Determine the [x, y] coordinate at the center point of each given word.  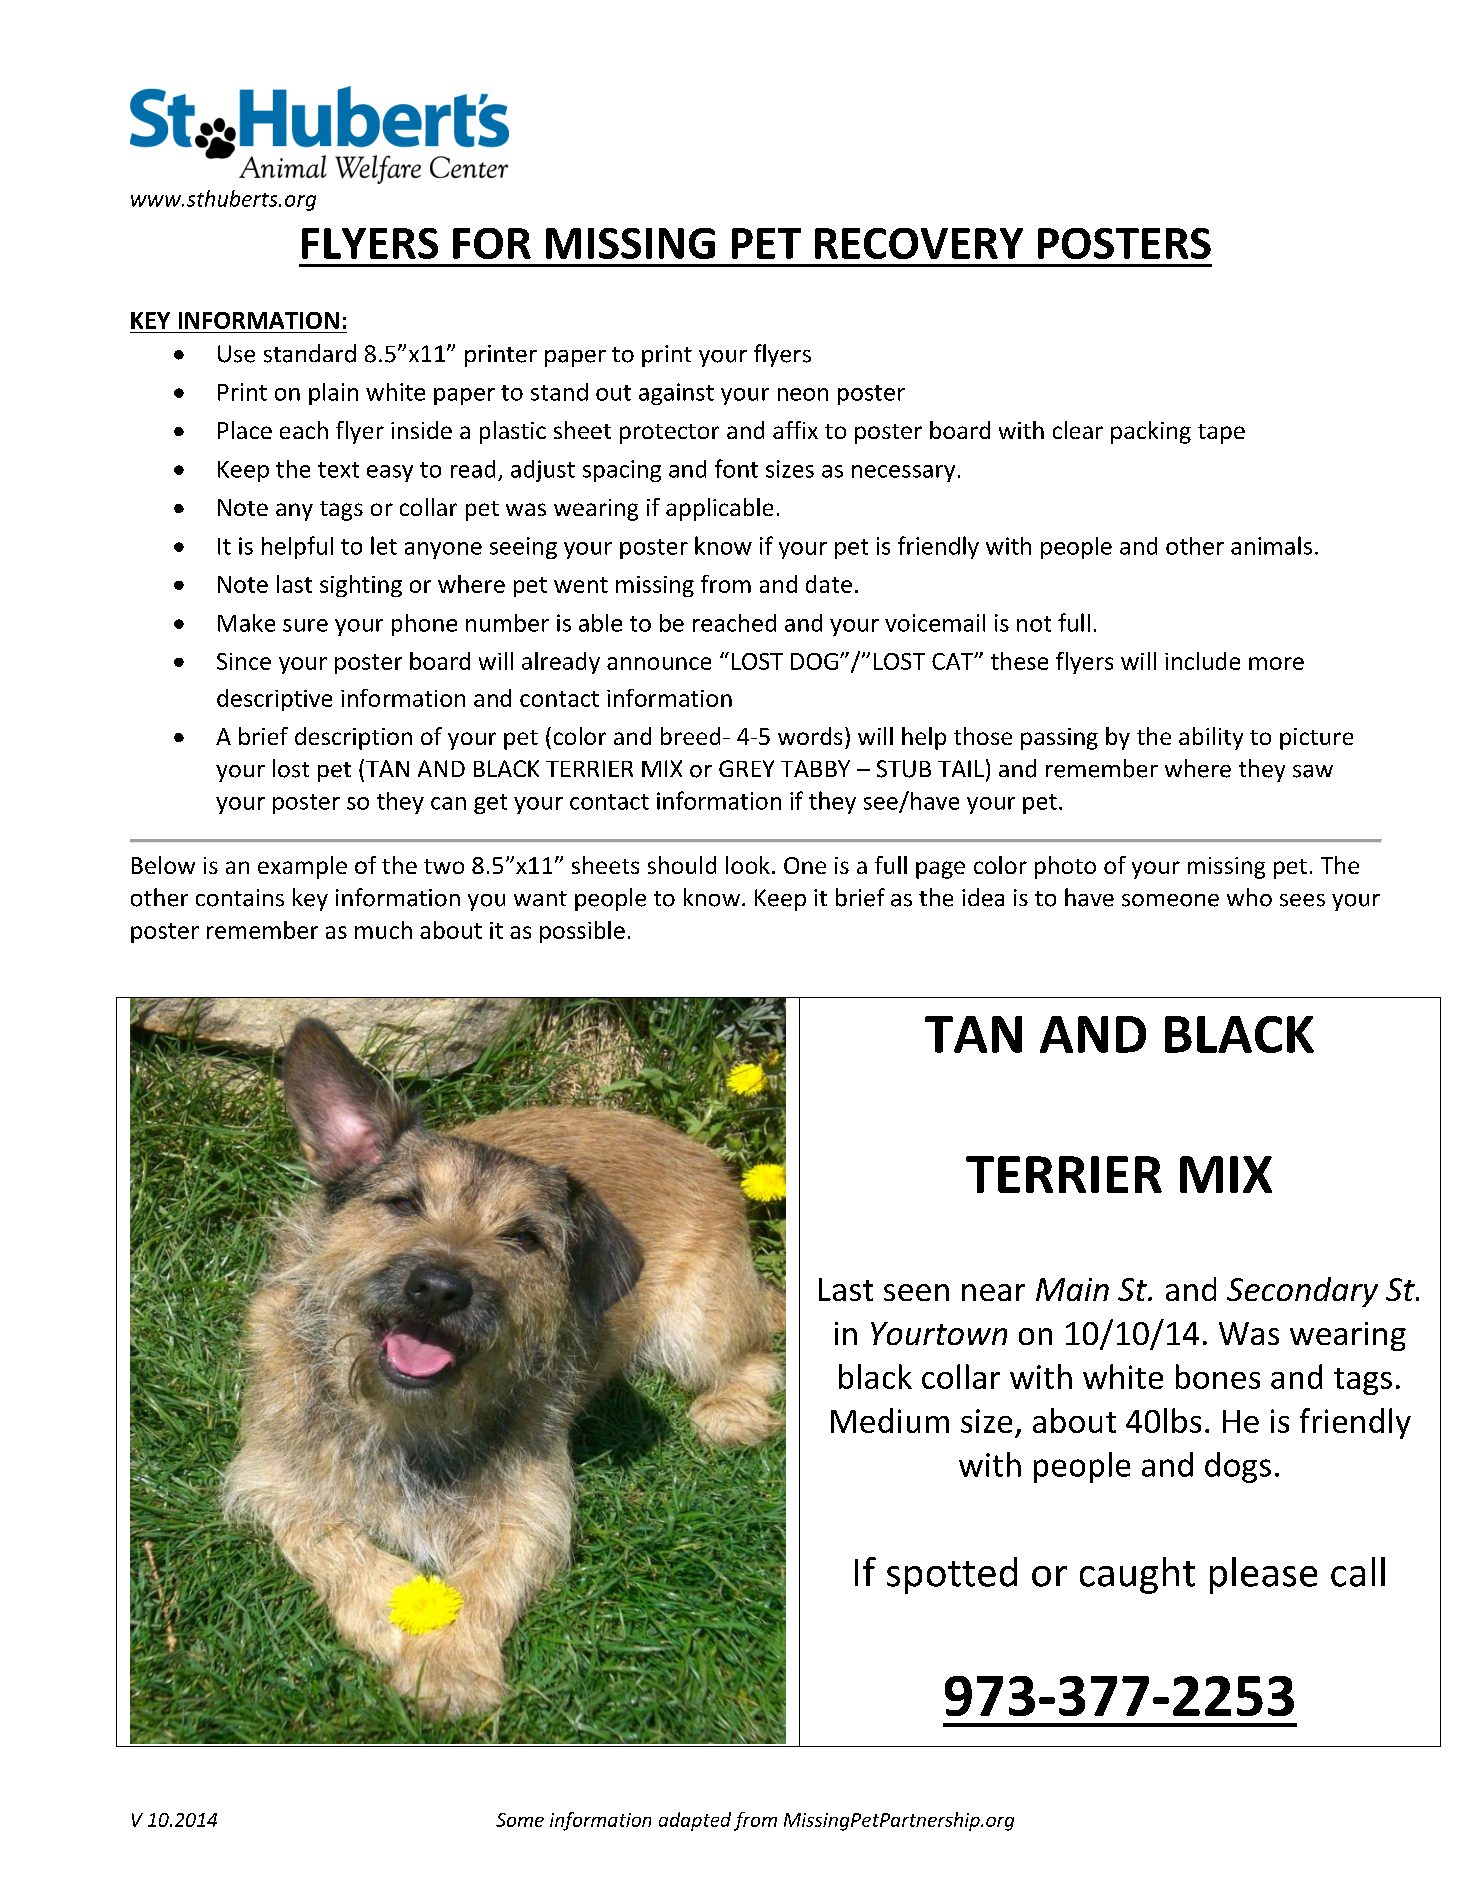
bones [1218, 1376]
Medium [890, 1420]
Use [236, 354]
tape [1221, 434]
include [1202, 661]
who [1249, 897]
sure [305, 625]
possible [582, 932]
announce [659, 663]
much [383, 930]
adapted [695, 1821]
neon [803, 394]
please [1263, 1575]
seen [916, 1292]
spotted [952, 1575]
